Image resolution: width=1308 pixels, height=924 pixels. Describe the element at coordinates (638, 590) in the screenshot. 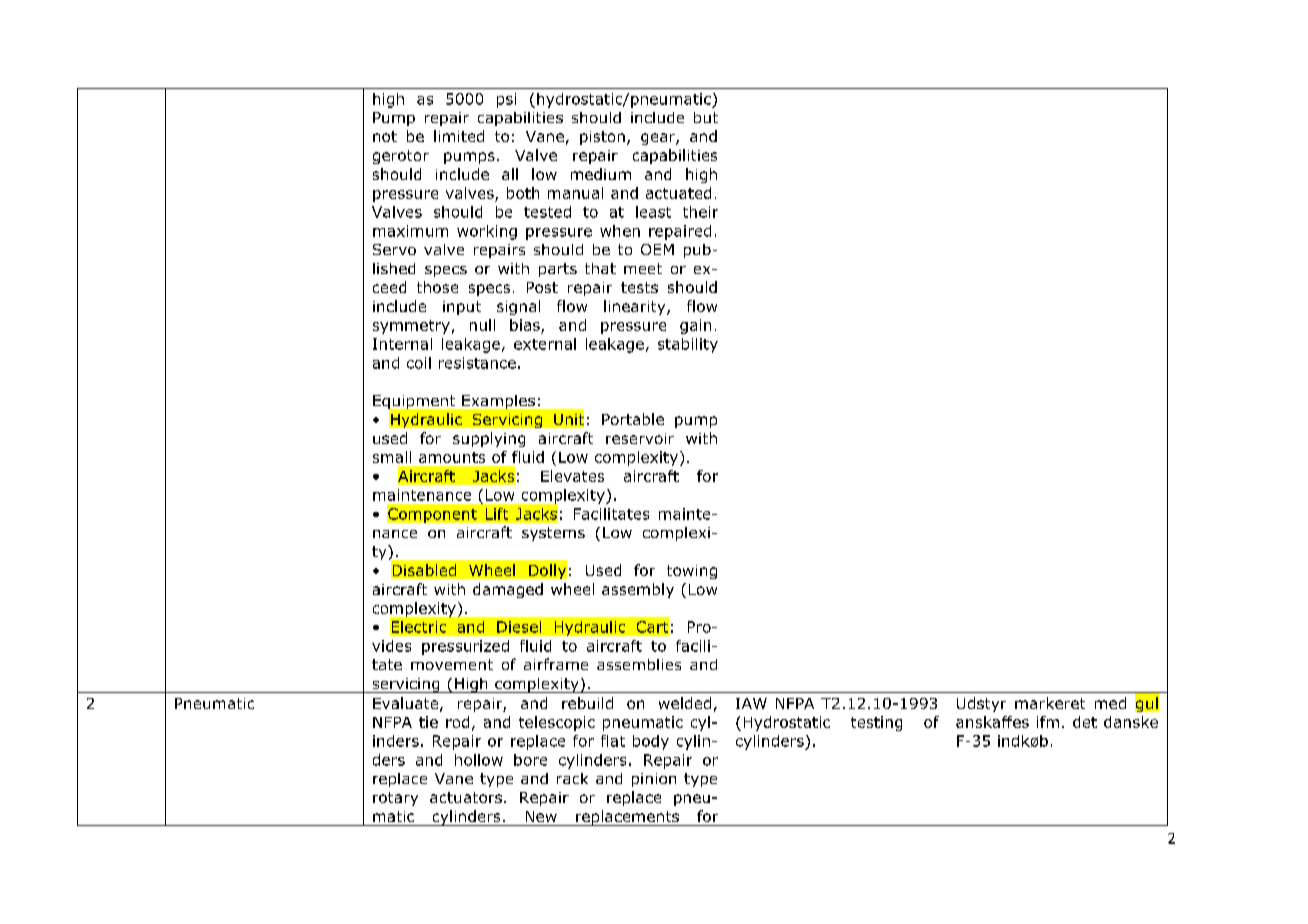

I see `assembly` at that location.
